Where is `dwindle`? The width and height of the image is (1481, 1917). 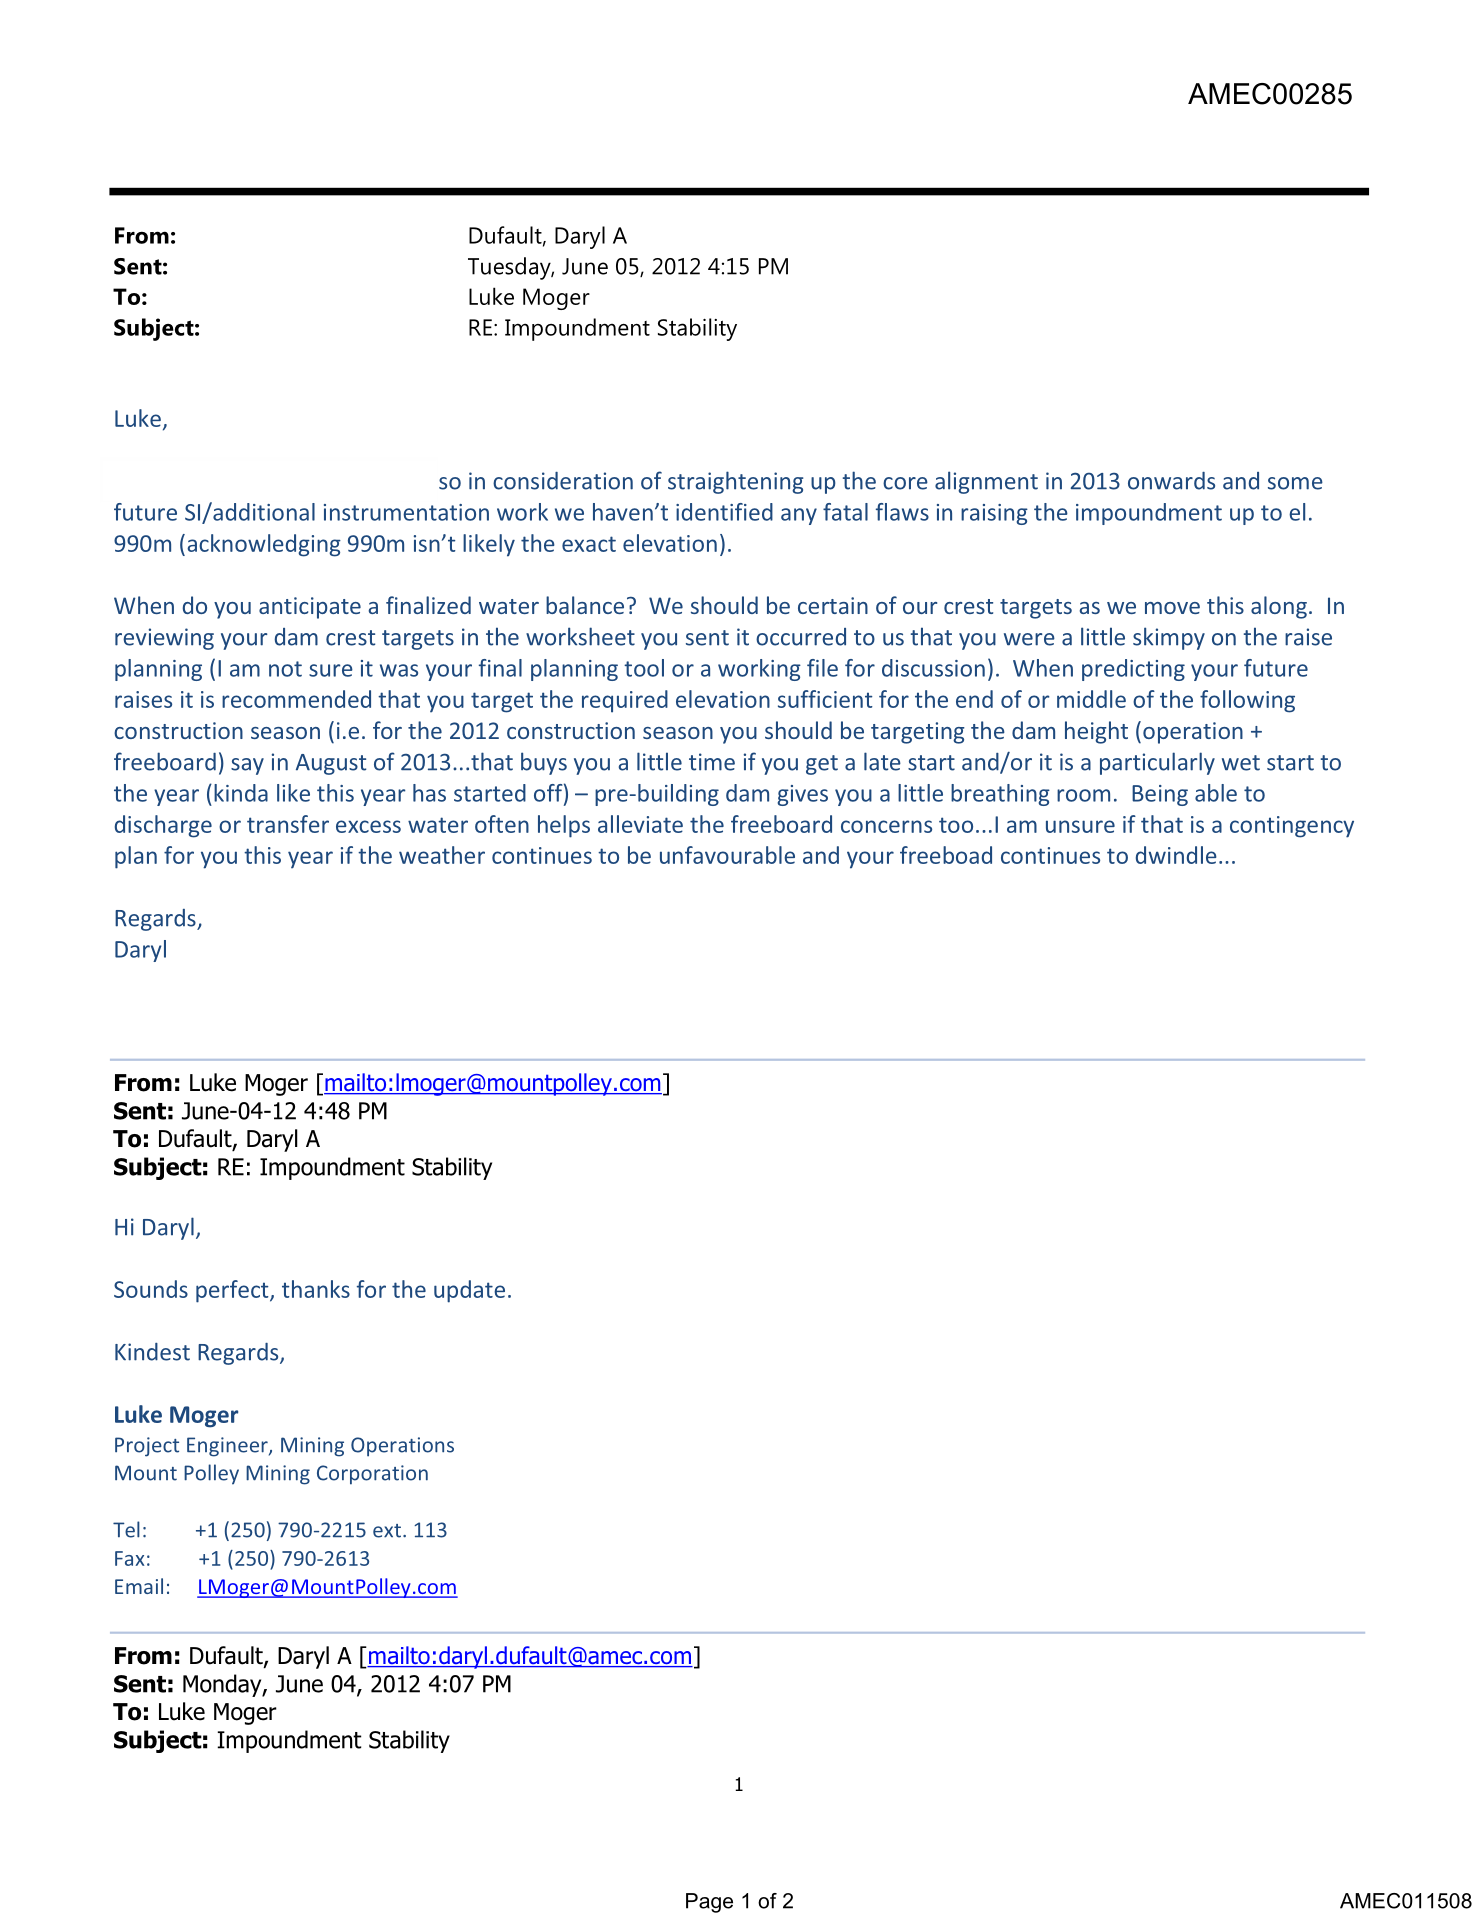
dwindle is located at coordinates (1176, 855).
